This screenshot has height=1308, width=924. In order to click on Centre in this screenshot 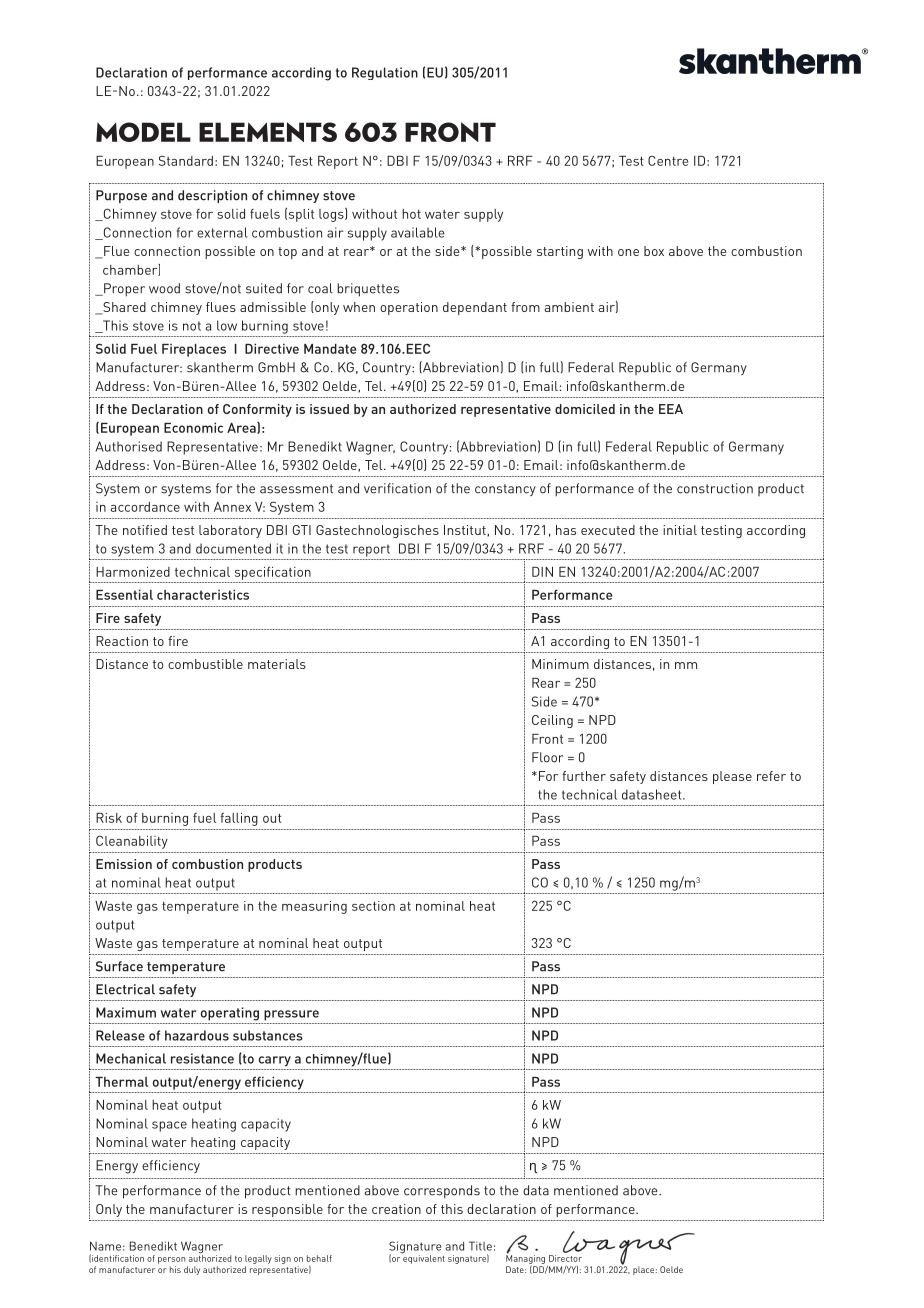, I will do `click(668, 160)`.
